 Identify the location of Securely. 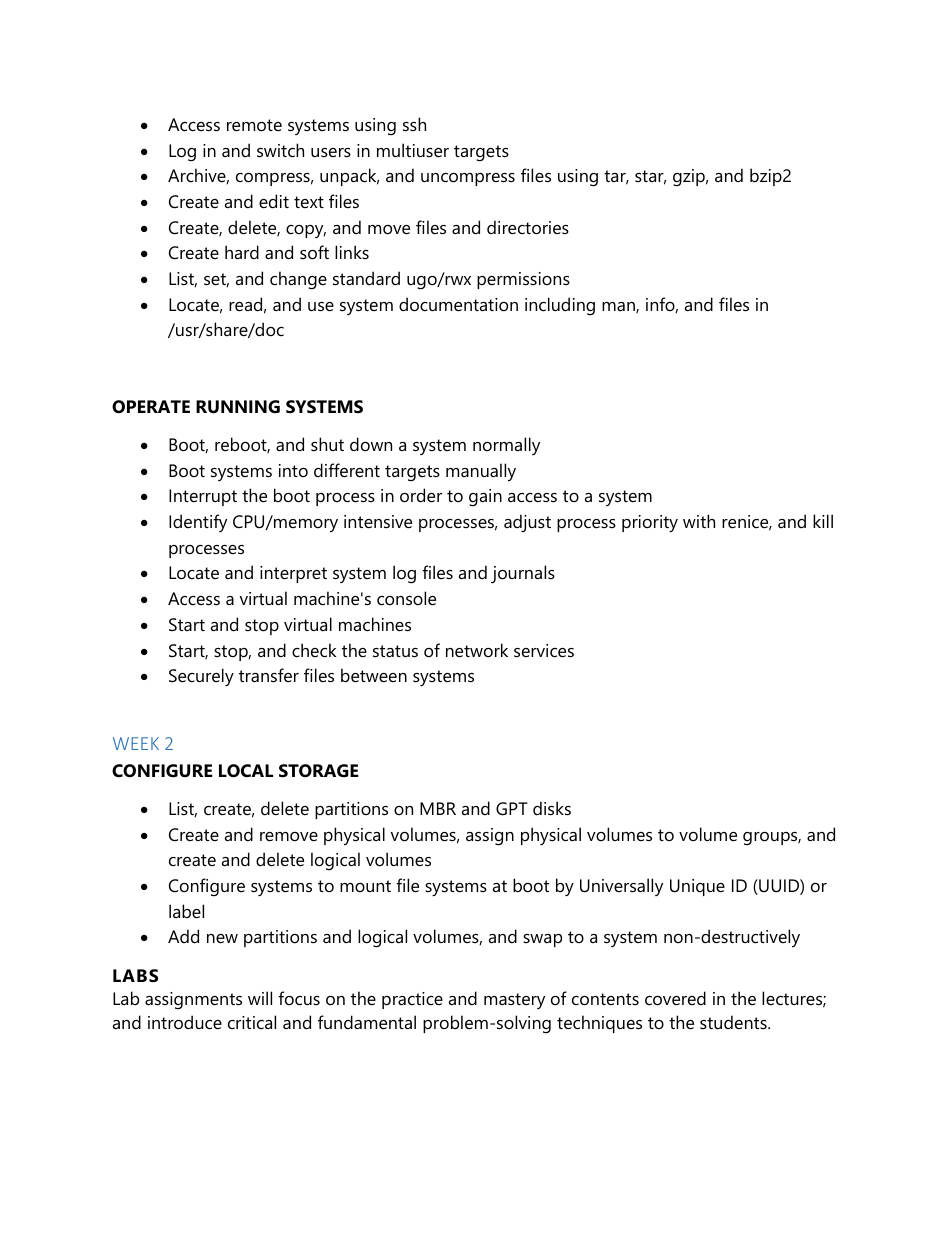
(201, 677).
